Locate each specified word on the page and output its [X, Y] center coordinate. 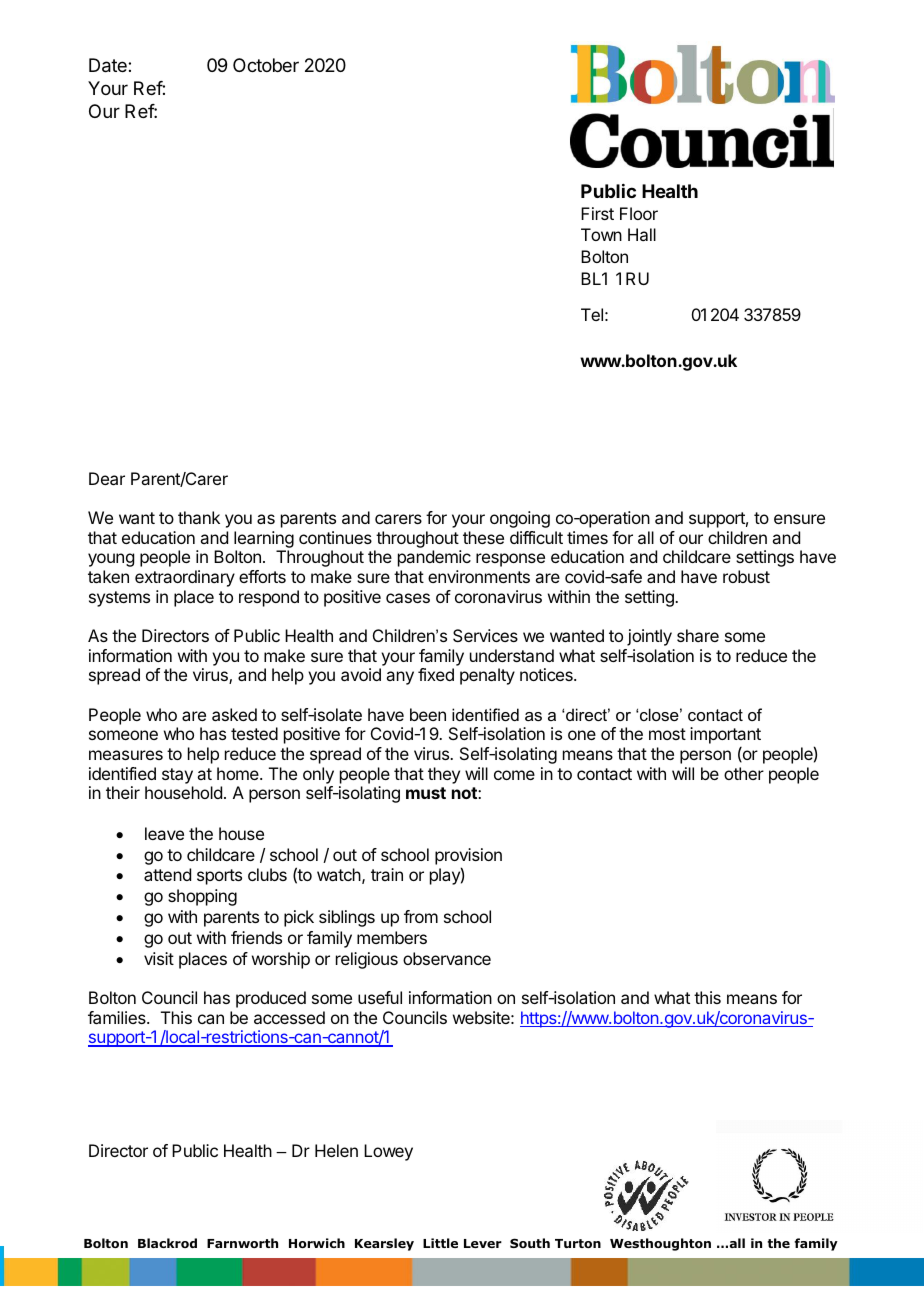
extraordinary [185, 578]
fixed [436, 674]
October [266, 65]
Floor [639, 213]
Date [109, 65]
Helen [336, 1150]
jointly [649, 637]
